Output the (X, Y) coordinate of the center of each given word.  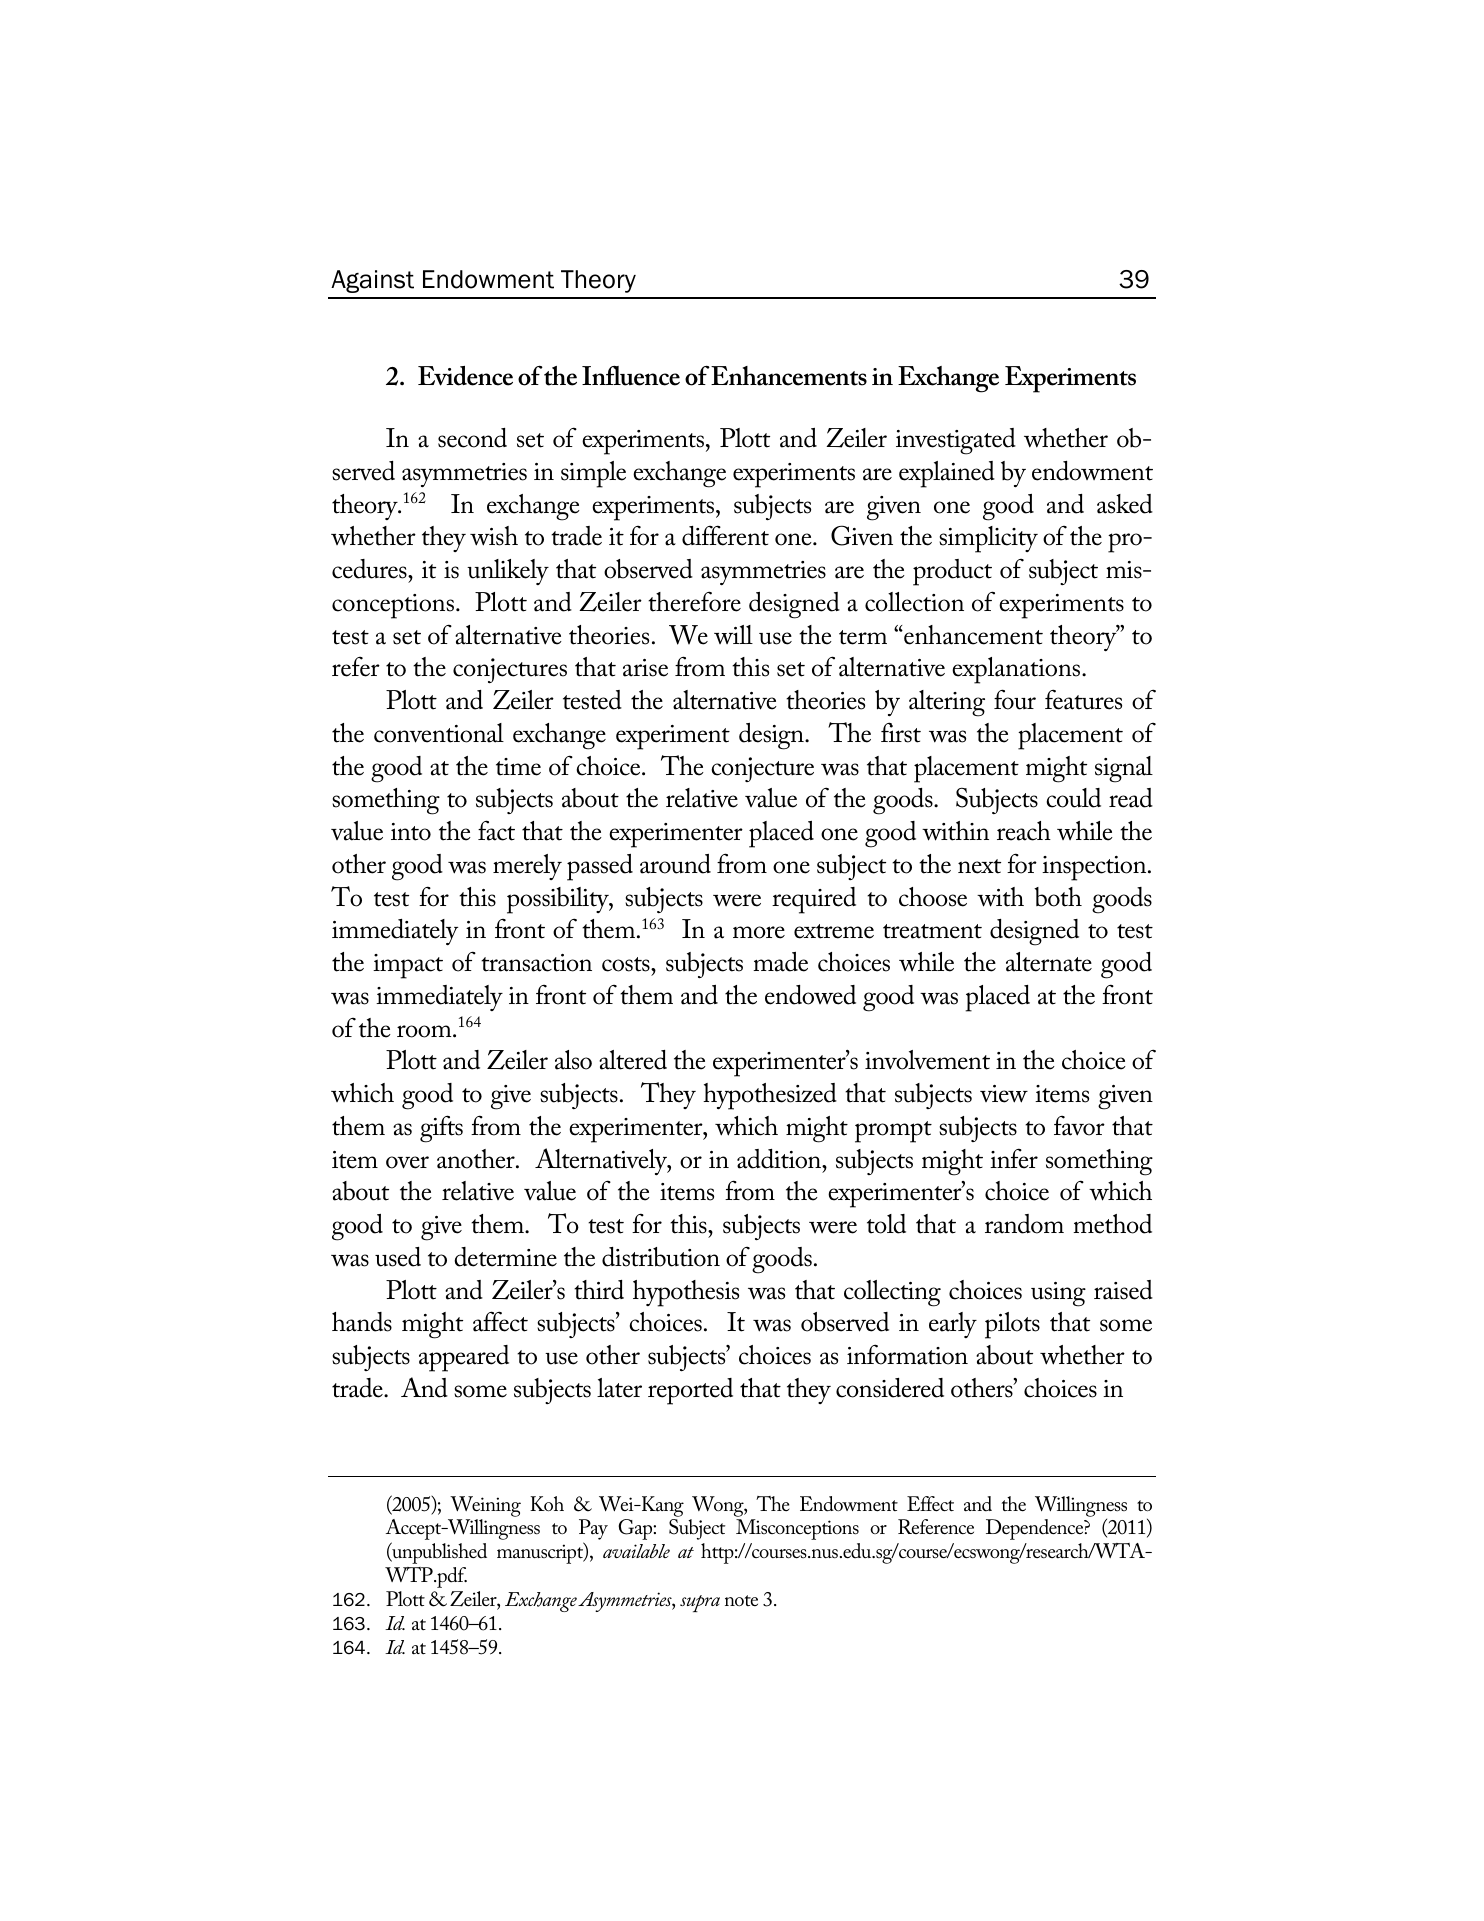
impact (408, 966)
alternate (1049, 962)
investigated (956, 441)
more (759, 932)
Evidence (465, 376)
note (741, 1600)
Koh (547, 1504)
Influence (631, 375)
